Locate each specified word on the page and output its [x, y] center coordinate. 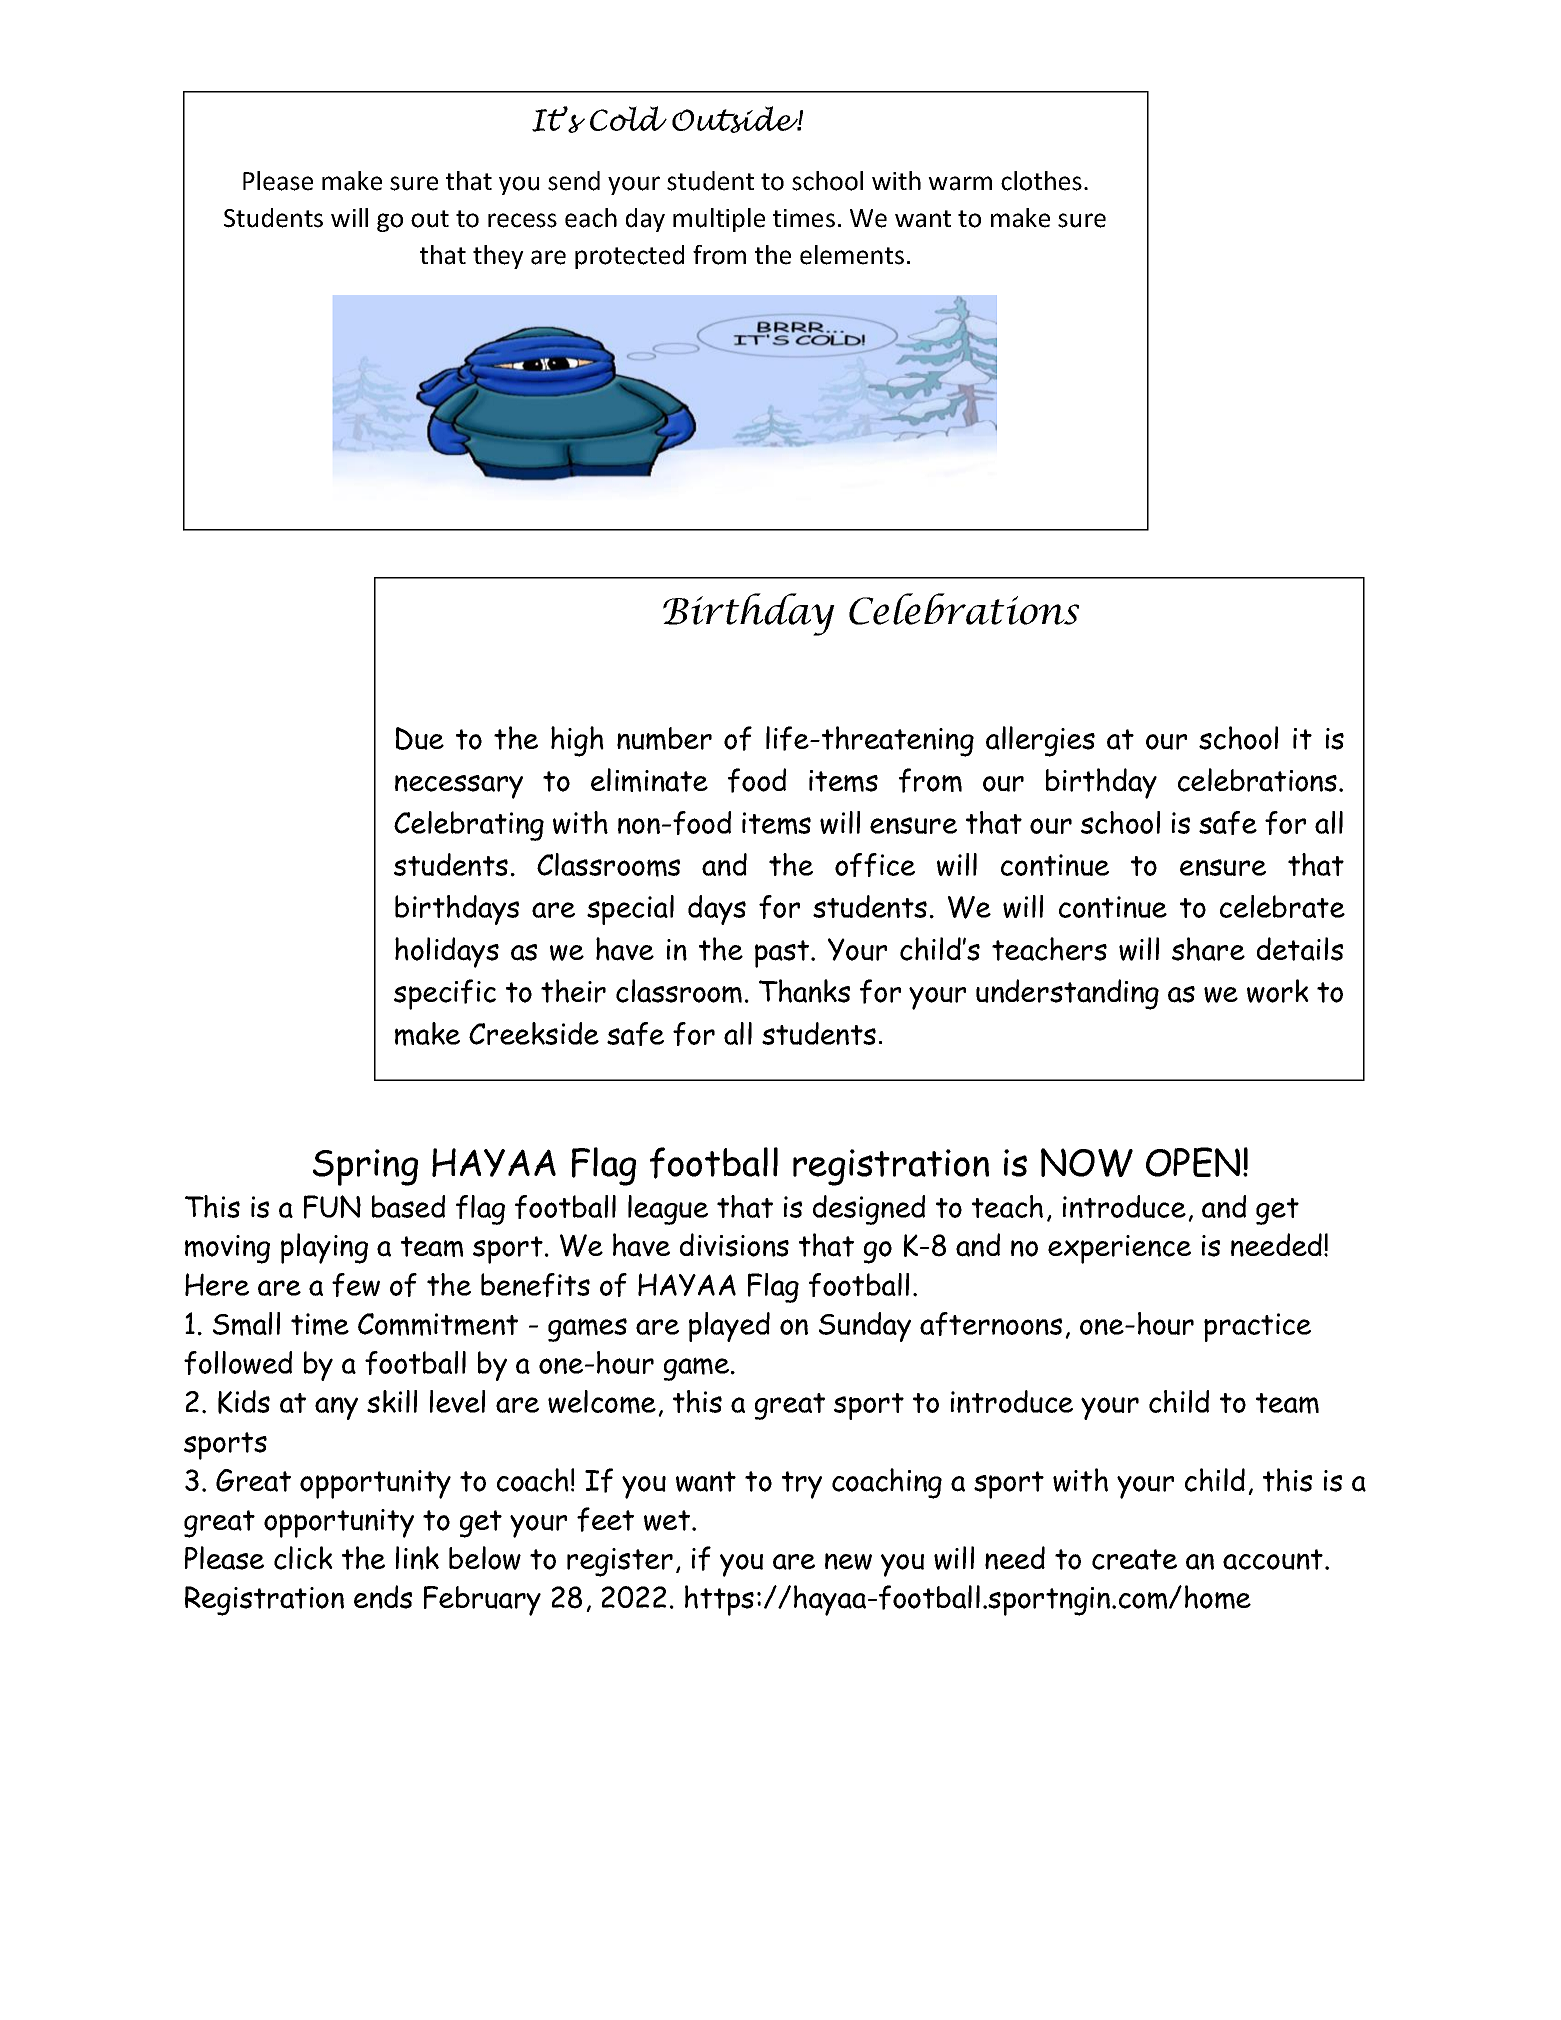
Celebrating [469, 826]
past [783, 954]
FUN [332, 1207]
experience [1119, 1249]
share [1208, 949]
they [498, 257]
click [303, 1558]
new [848, 1561]
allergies [1040, 741]
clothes [1041, 181]
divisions [734, 1245]
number [664, 738]
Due [420, 738]
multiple [719, 220]
